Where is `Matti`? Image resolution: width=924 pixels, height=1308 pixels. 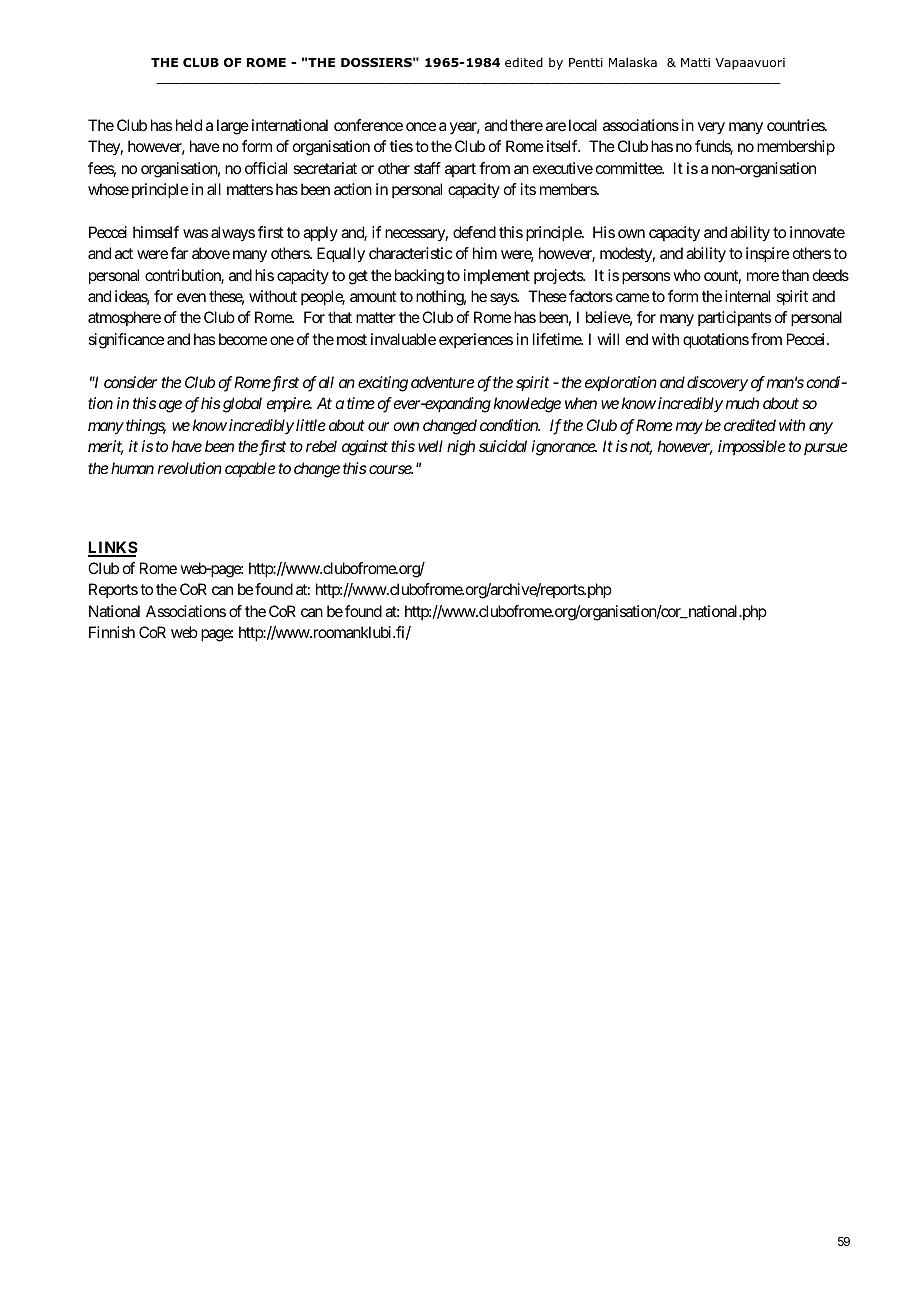
Matti is located at coordinates (695, 62).
